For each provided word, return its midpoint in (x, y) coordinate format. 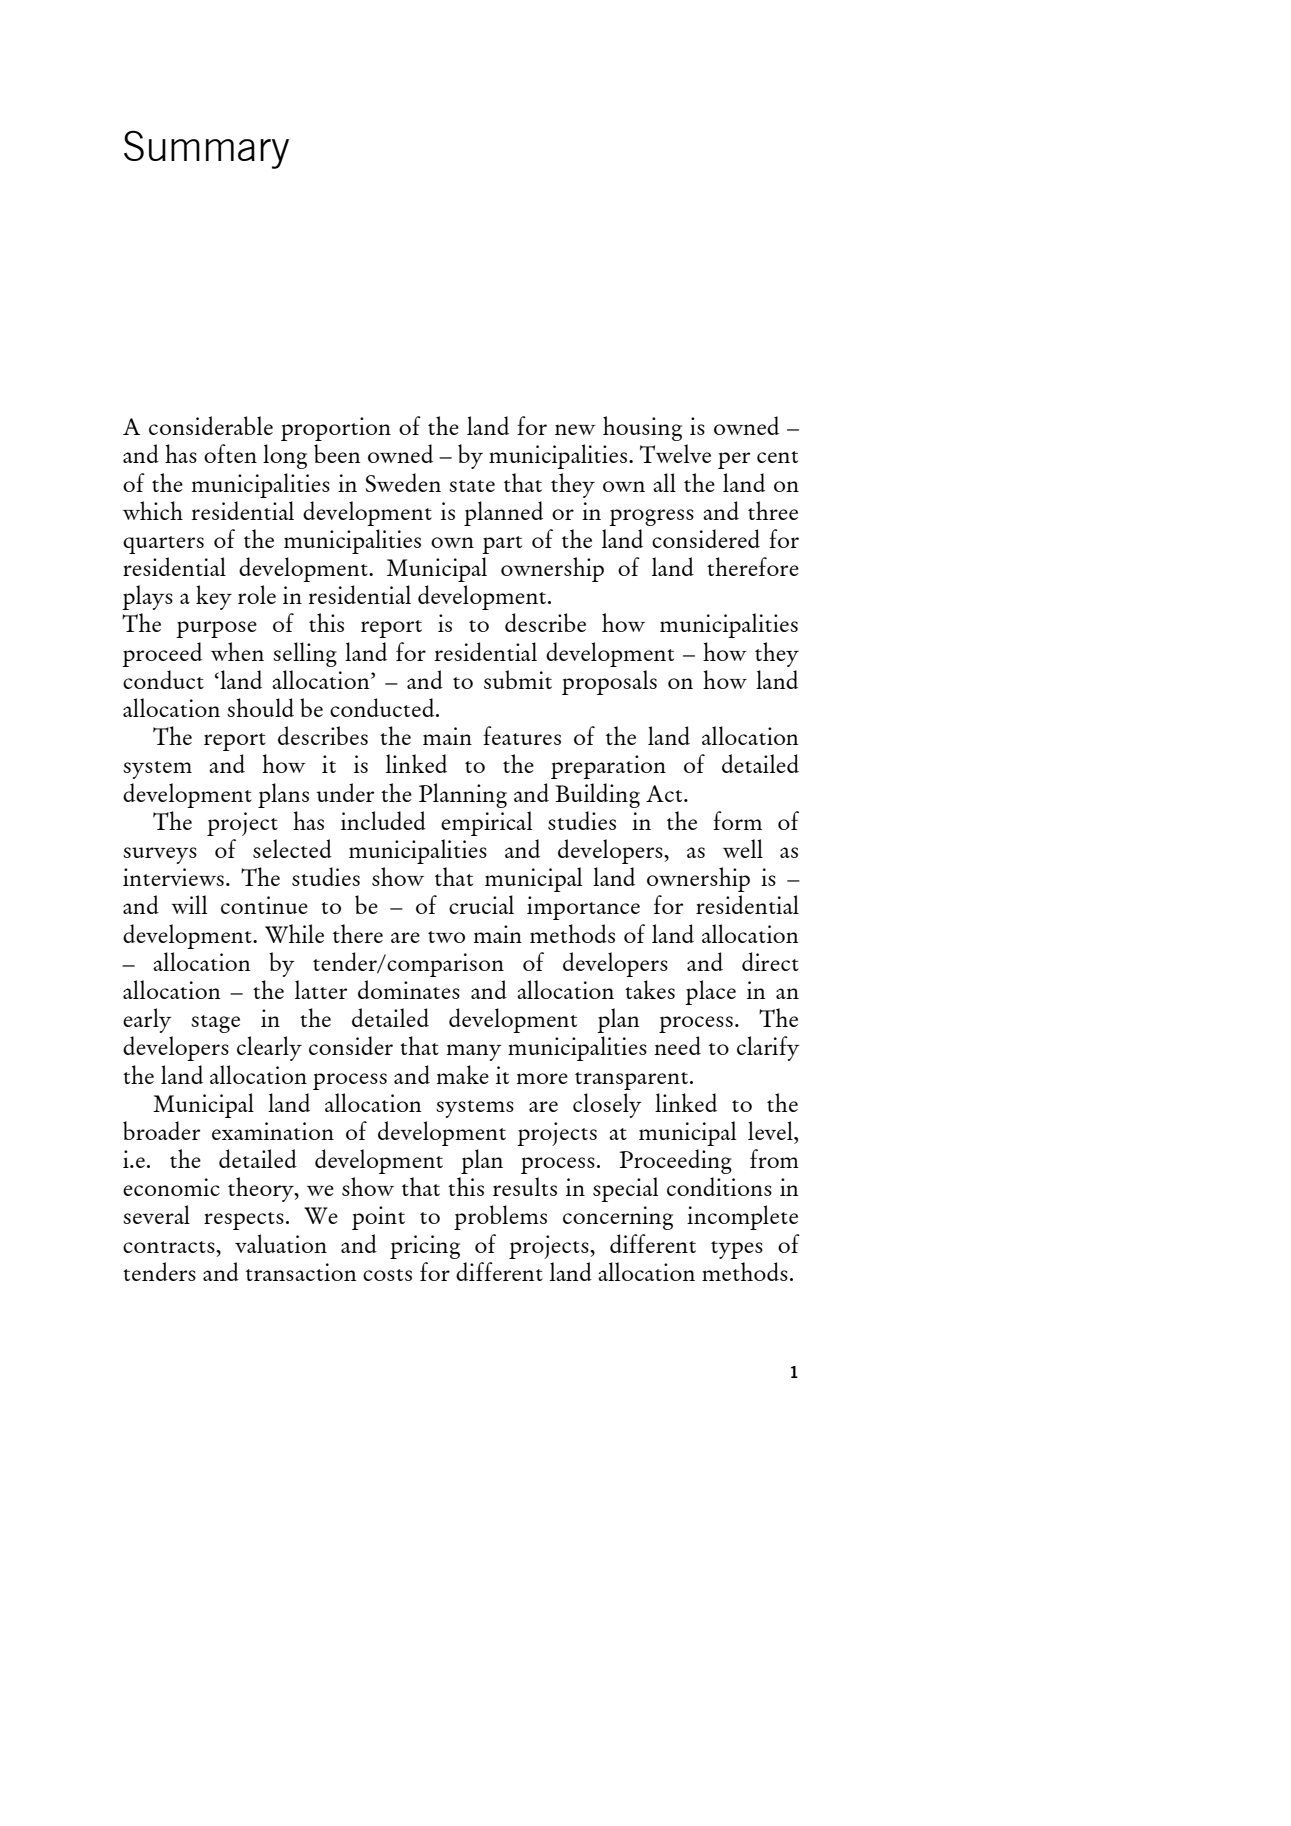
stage (215, 1024)
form (737, 820)
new (575, 429)
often (230, 453)
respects (244, 1221)
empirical (486, 823)
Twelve (675, 453)
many (474, 1052)
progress (651, 517)
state (472, 486)
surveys (160, 855)
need (677, 1045)
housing (642, 428)
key (214, 597)
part (502, 545)
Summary (206, 150)
